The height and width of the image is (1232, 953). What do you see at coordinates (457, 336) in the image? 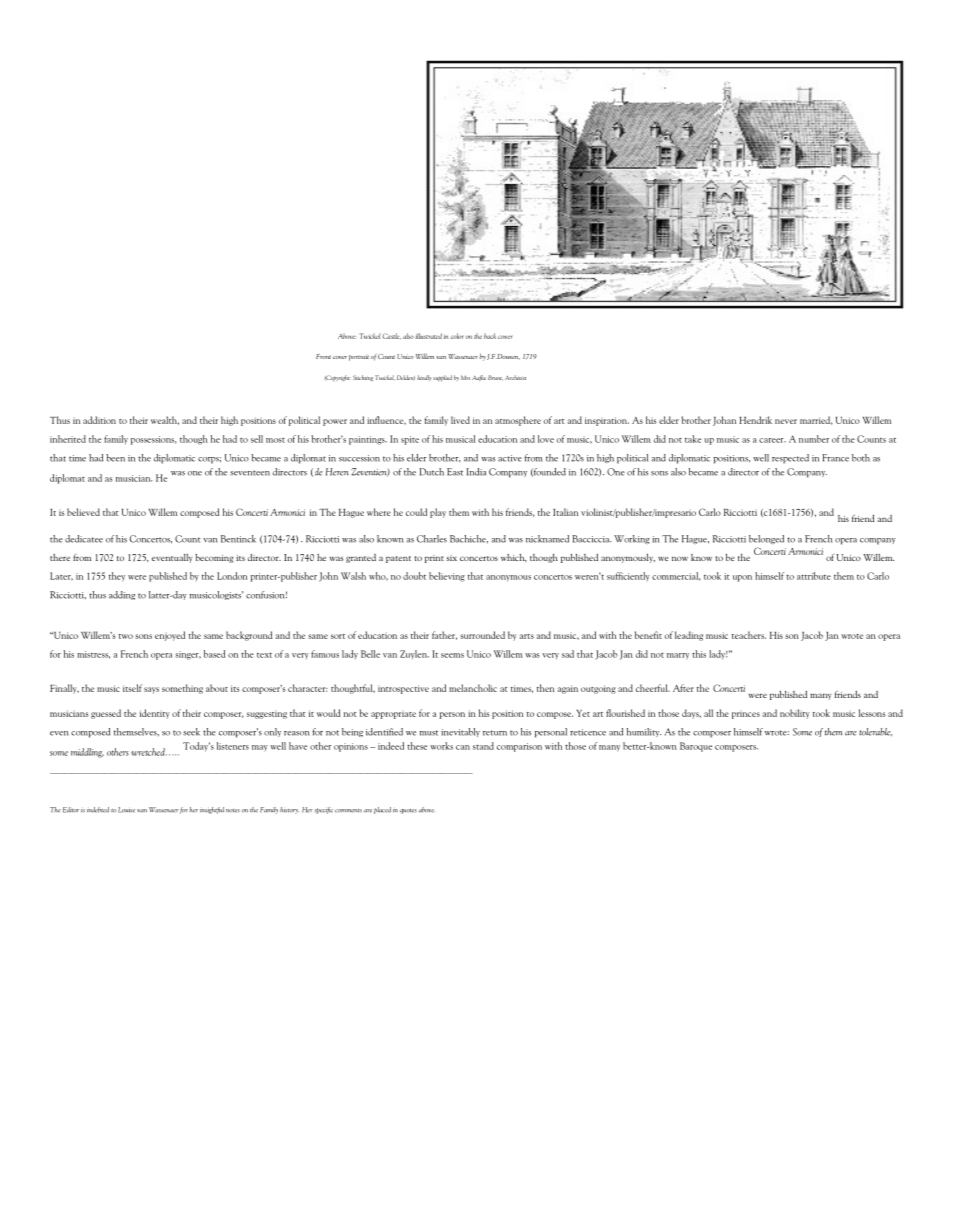
I see `color` at bounding box center [457, 336].
